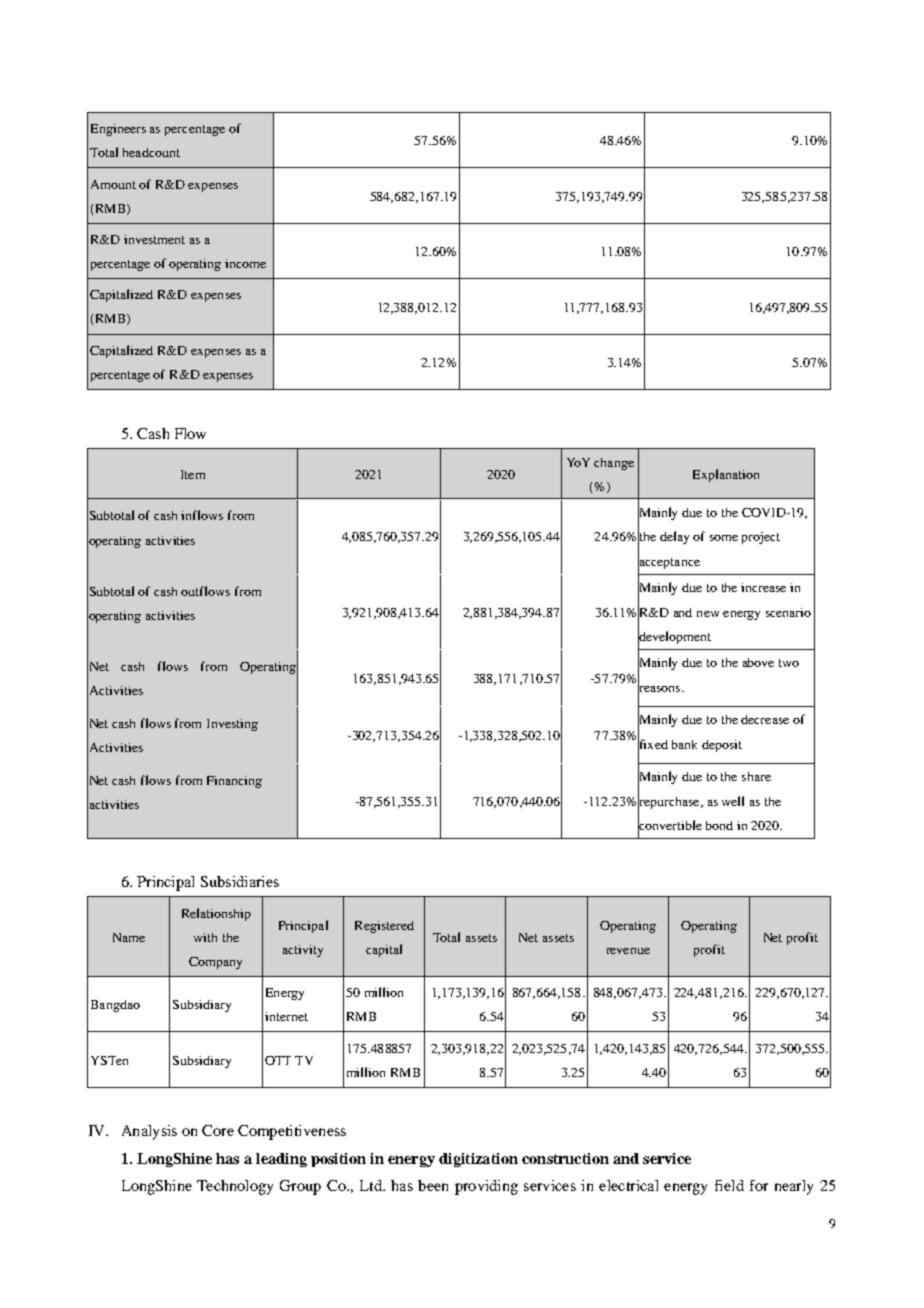 The width and height of the page is (924, 1308). What do you see at coordinates (151, 152) in the page?
I see `headcount` at bounding box center [151, 152].
